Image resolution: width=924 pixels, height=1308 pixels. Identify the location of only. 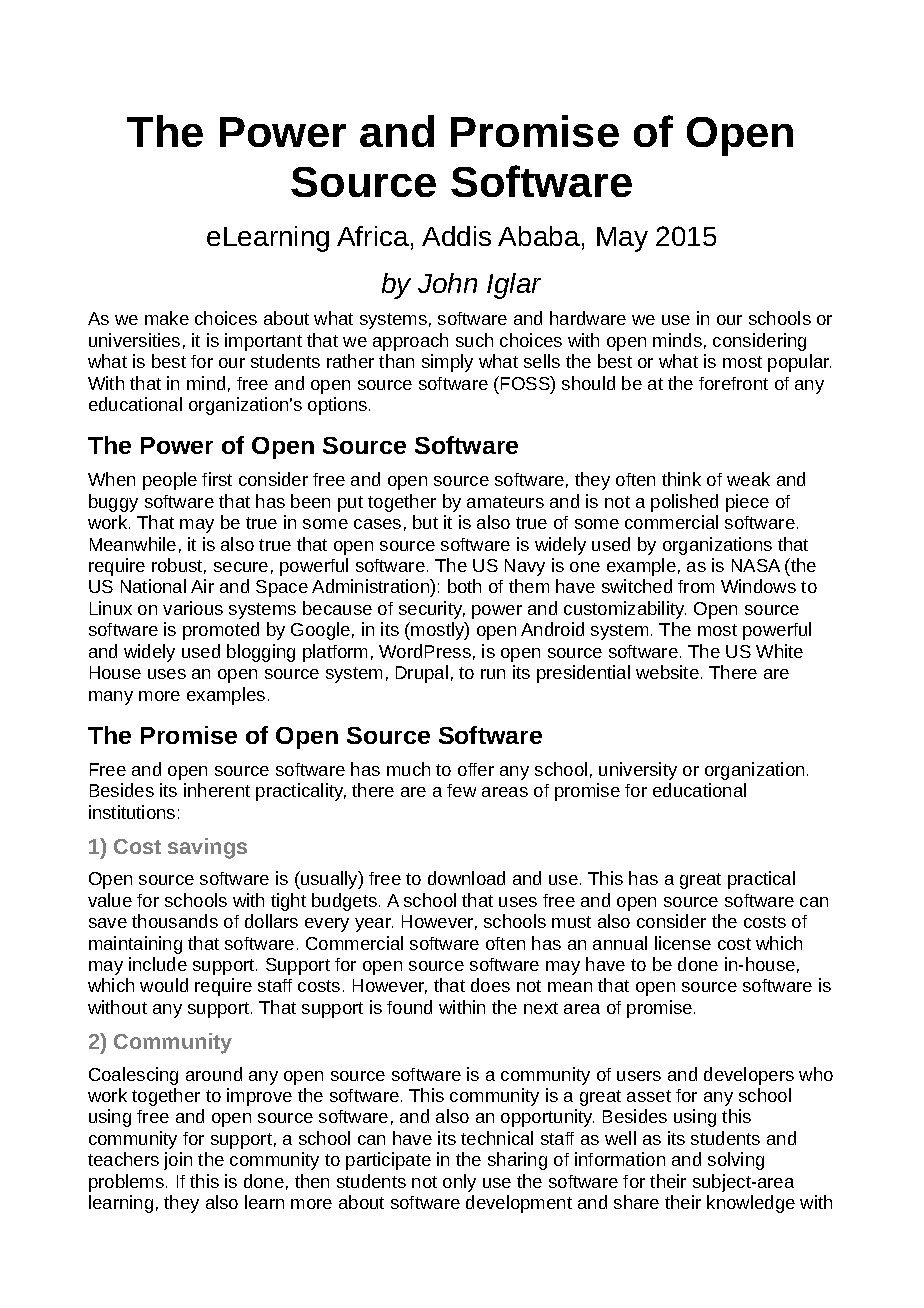
(459, 1183).
